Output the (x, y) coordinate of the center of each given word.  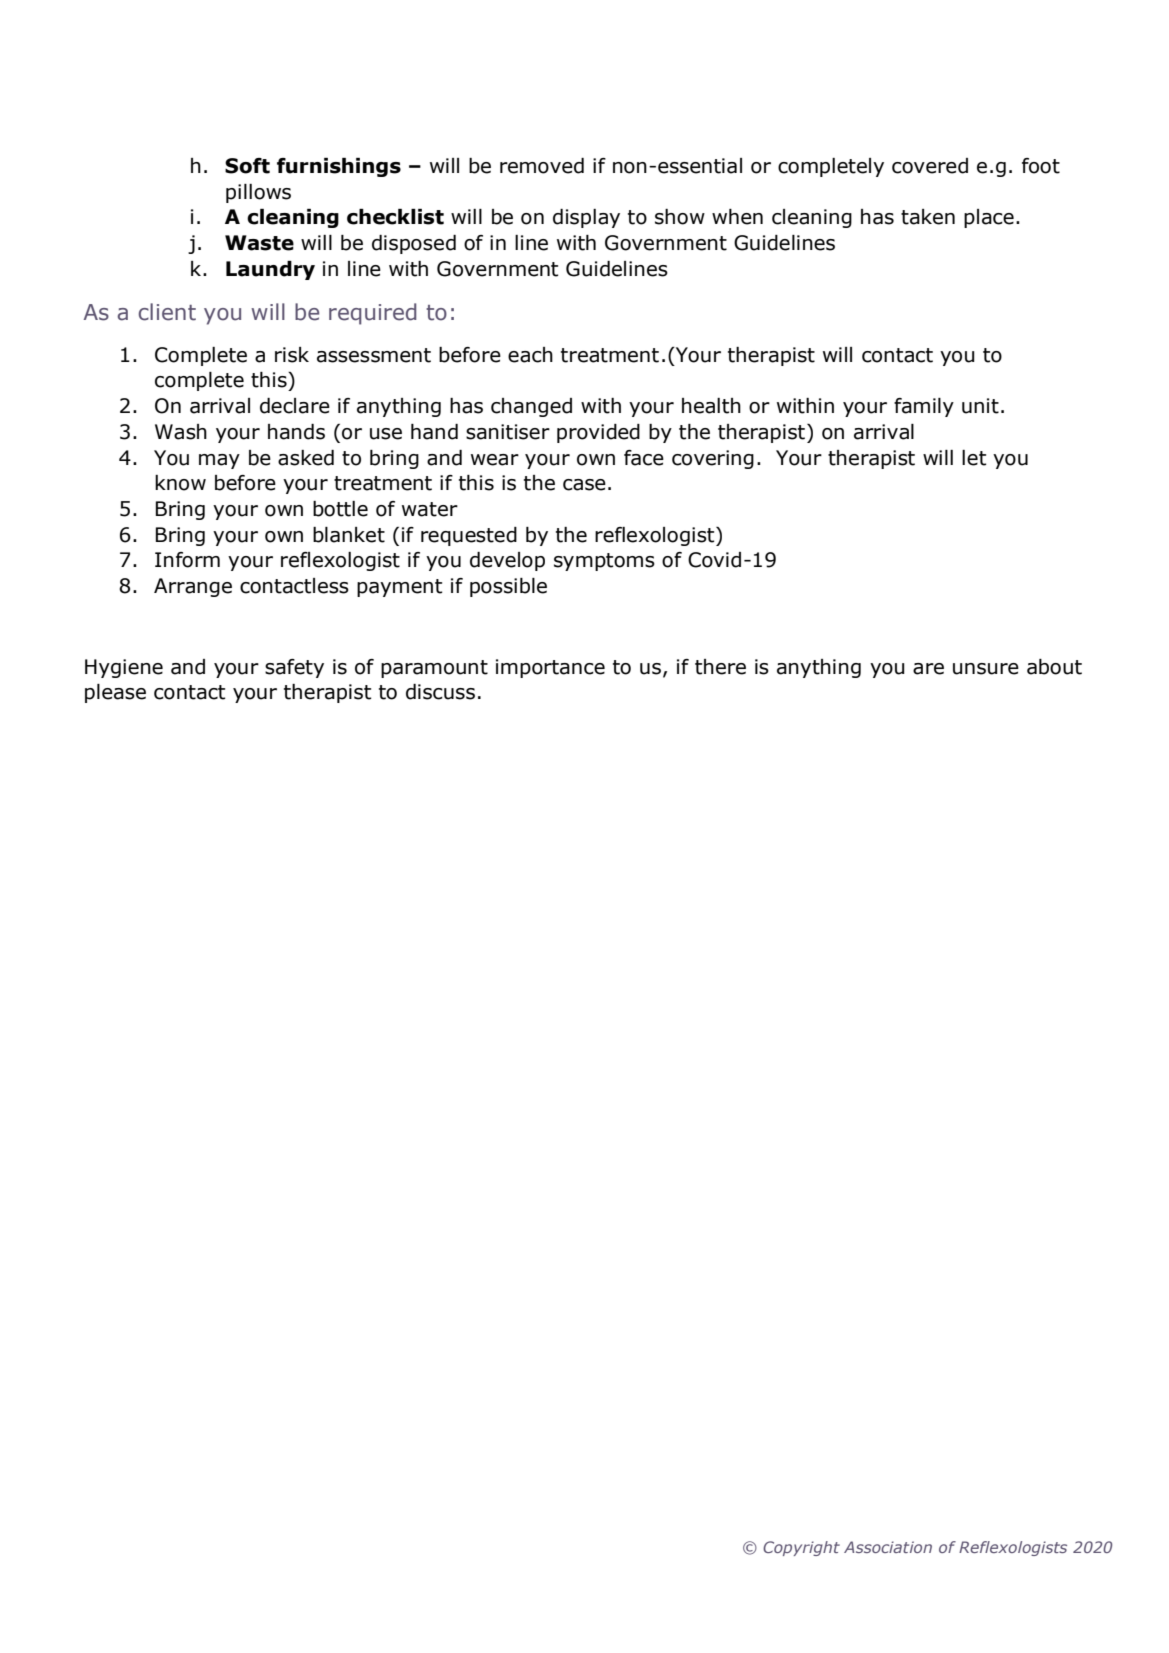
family (924, 407)
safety (294, 668)
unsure (986, 669)
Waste (259, 243)
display (586, 218)
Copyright (801, 1548)
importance (550, 668)
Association (888, 1547)
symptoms (604, 562)
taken (928, 217)
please (115, 693)
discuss (440, 692)
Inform (187, 560)
